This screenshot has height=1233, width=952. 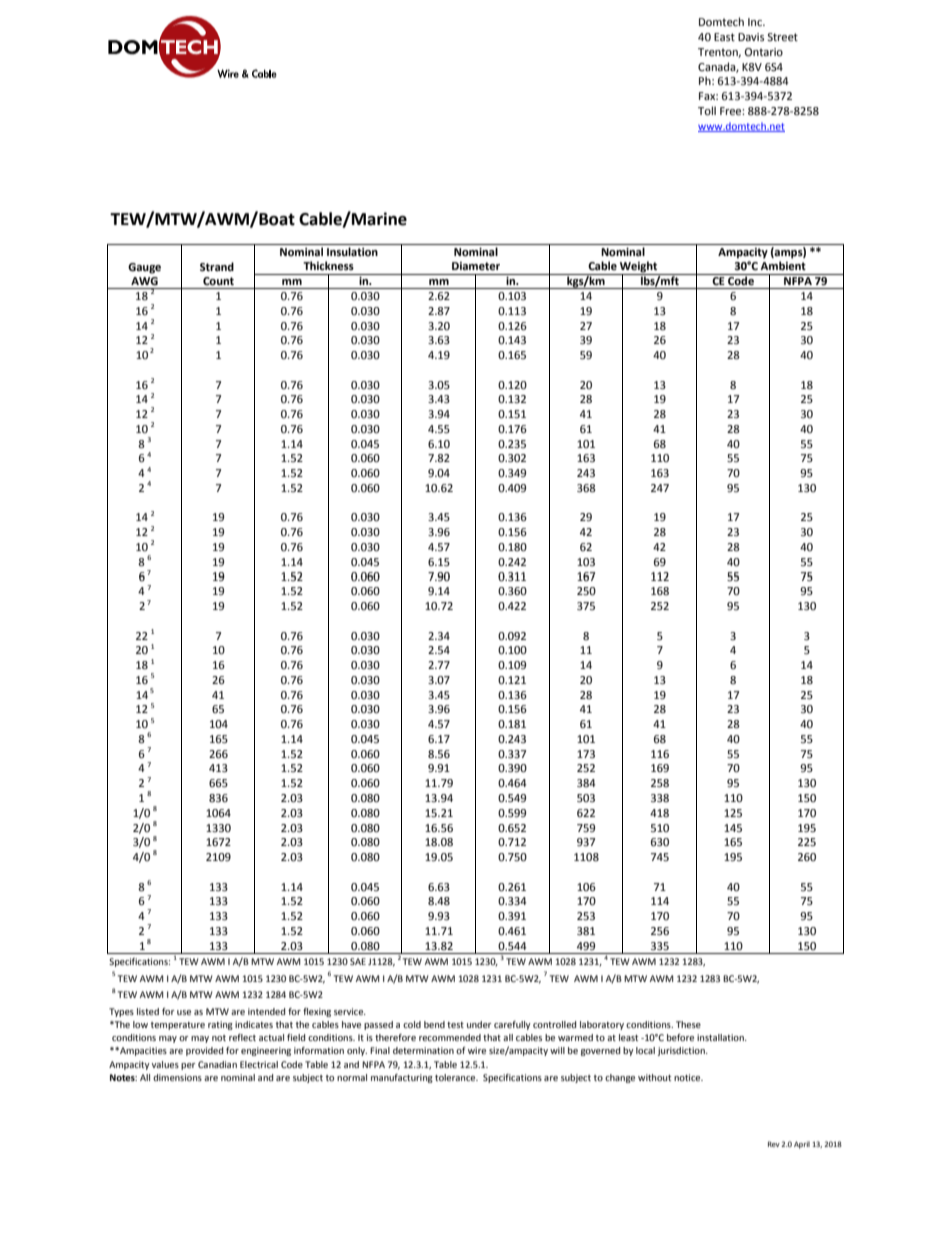 What do you see at coordinates (177, 1077) in the screenshot?
I see `dimensions` at bounding box center [177, 1077].
